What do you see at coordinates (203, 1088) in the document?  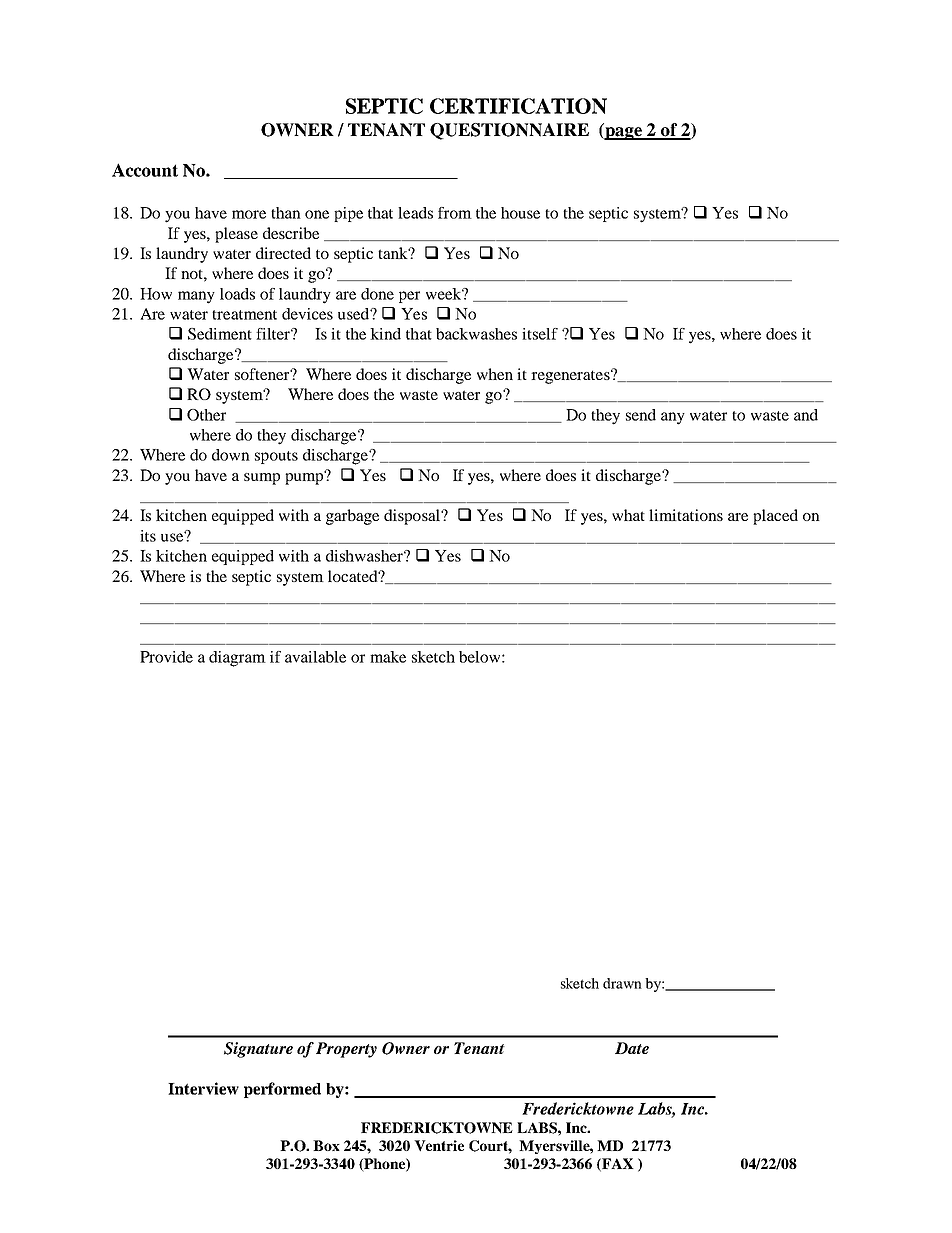 I see `Interview` at bounding box center [203, 1088].
